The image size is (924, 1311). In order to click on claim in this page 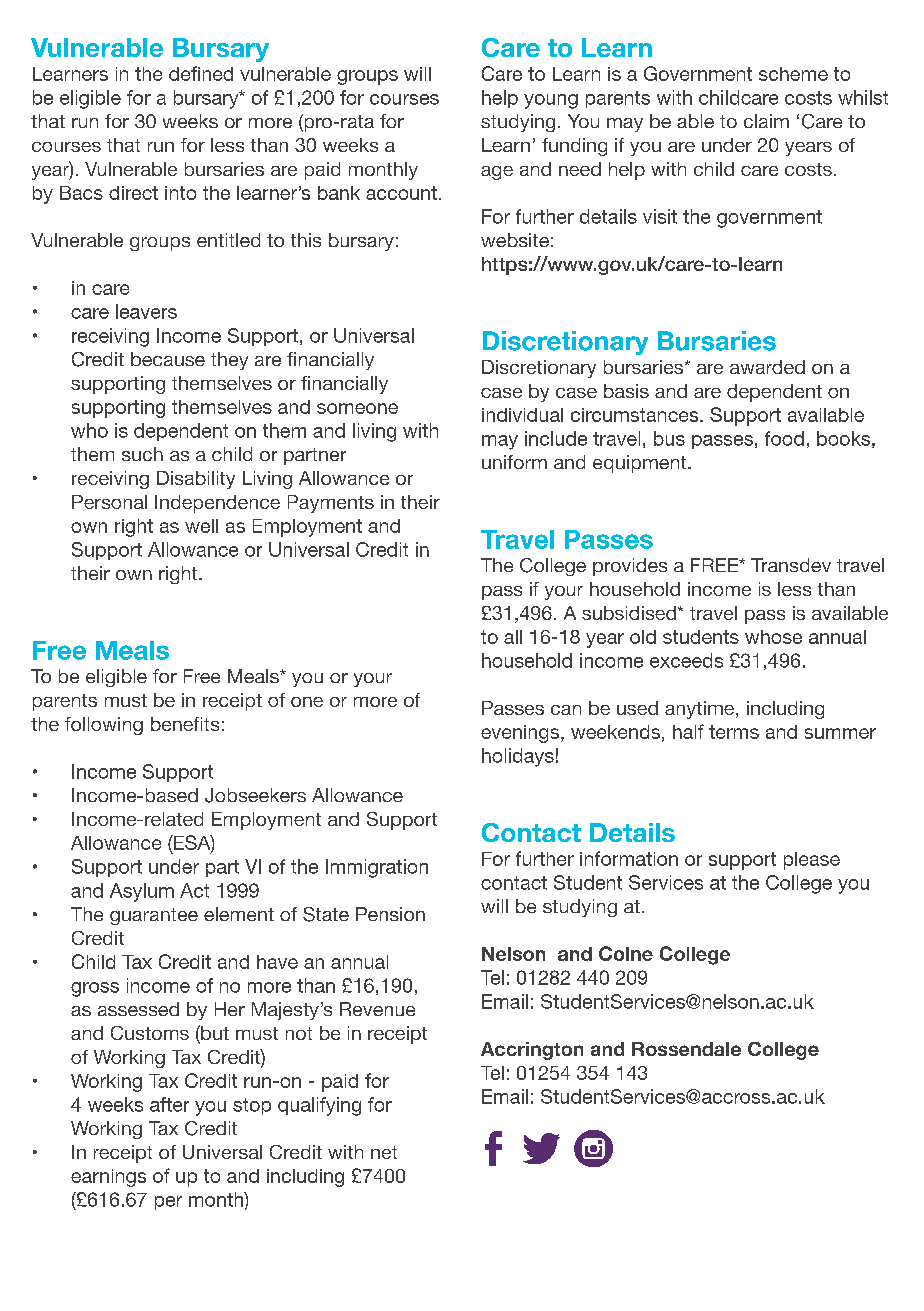, I will do `click(766, 121)`.
